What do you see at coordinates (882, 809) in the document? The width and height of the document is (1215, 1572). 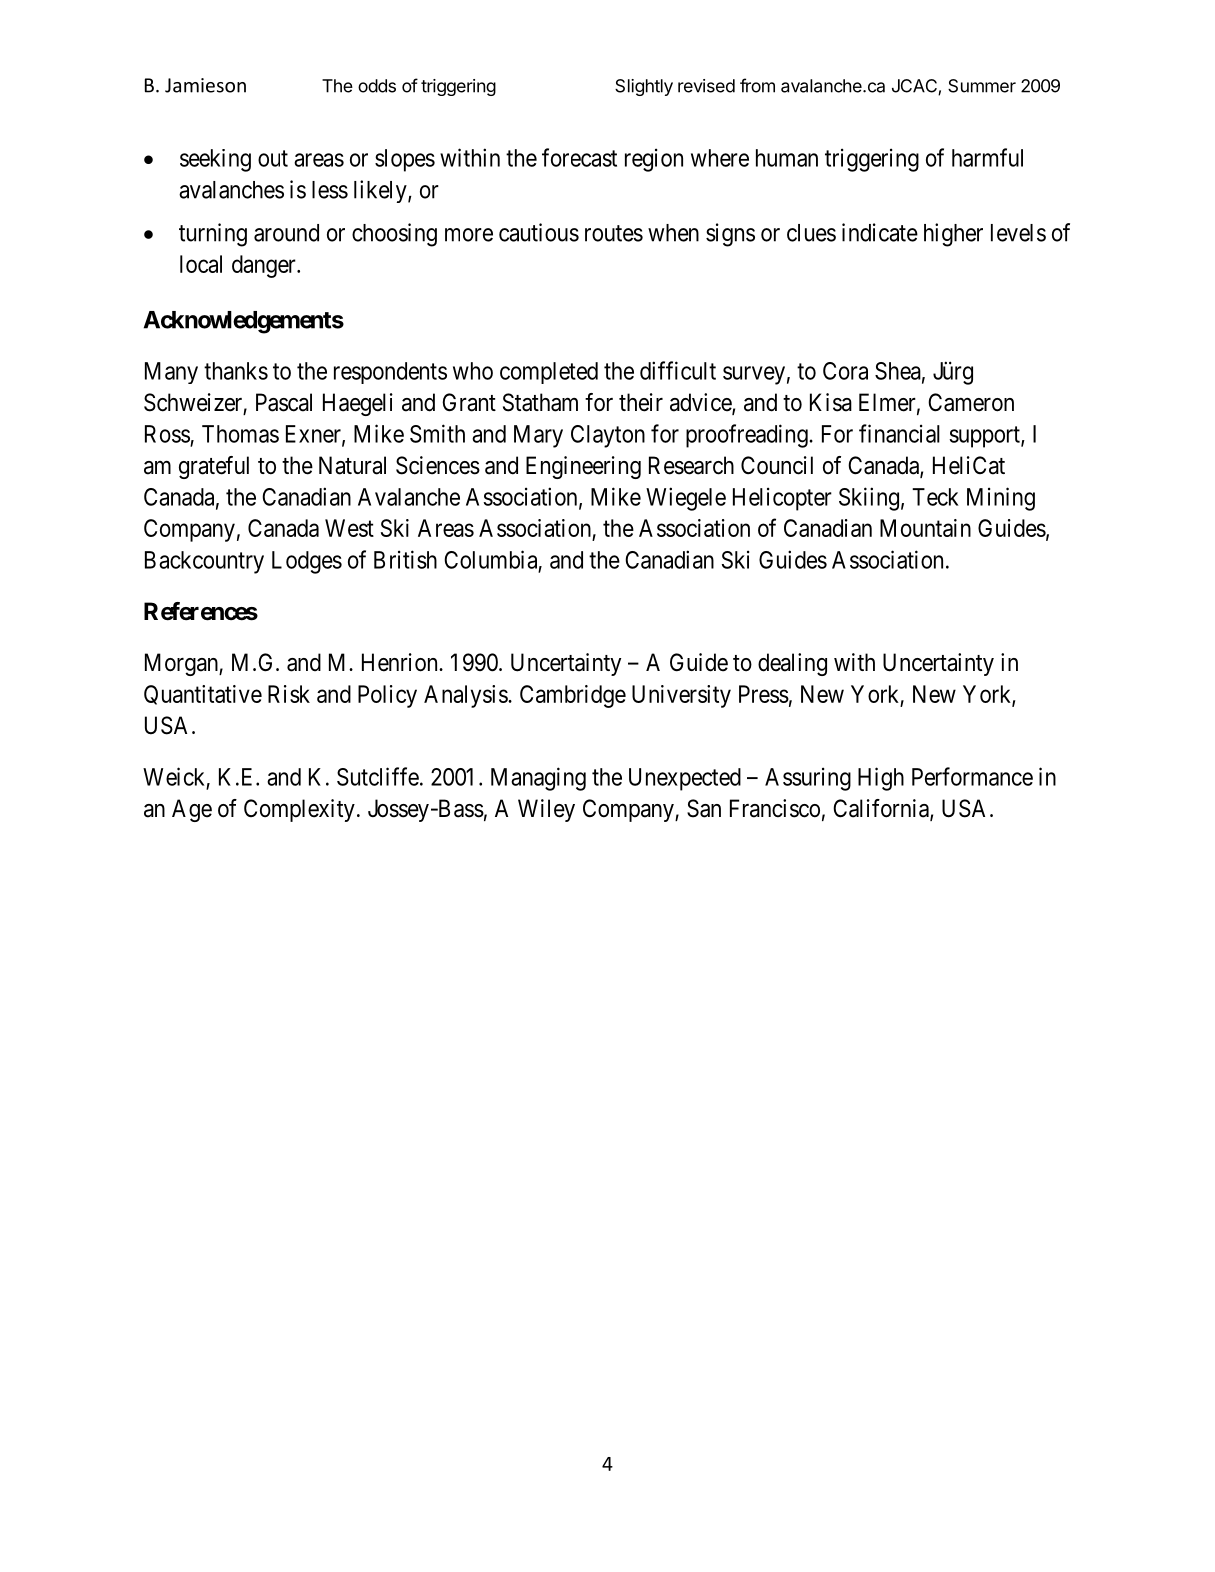 I see `California` at bounding box center [882, 809].
